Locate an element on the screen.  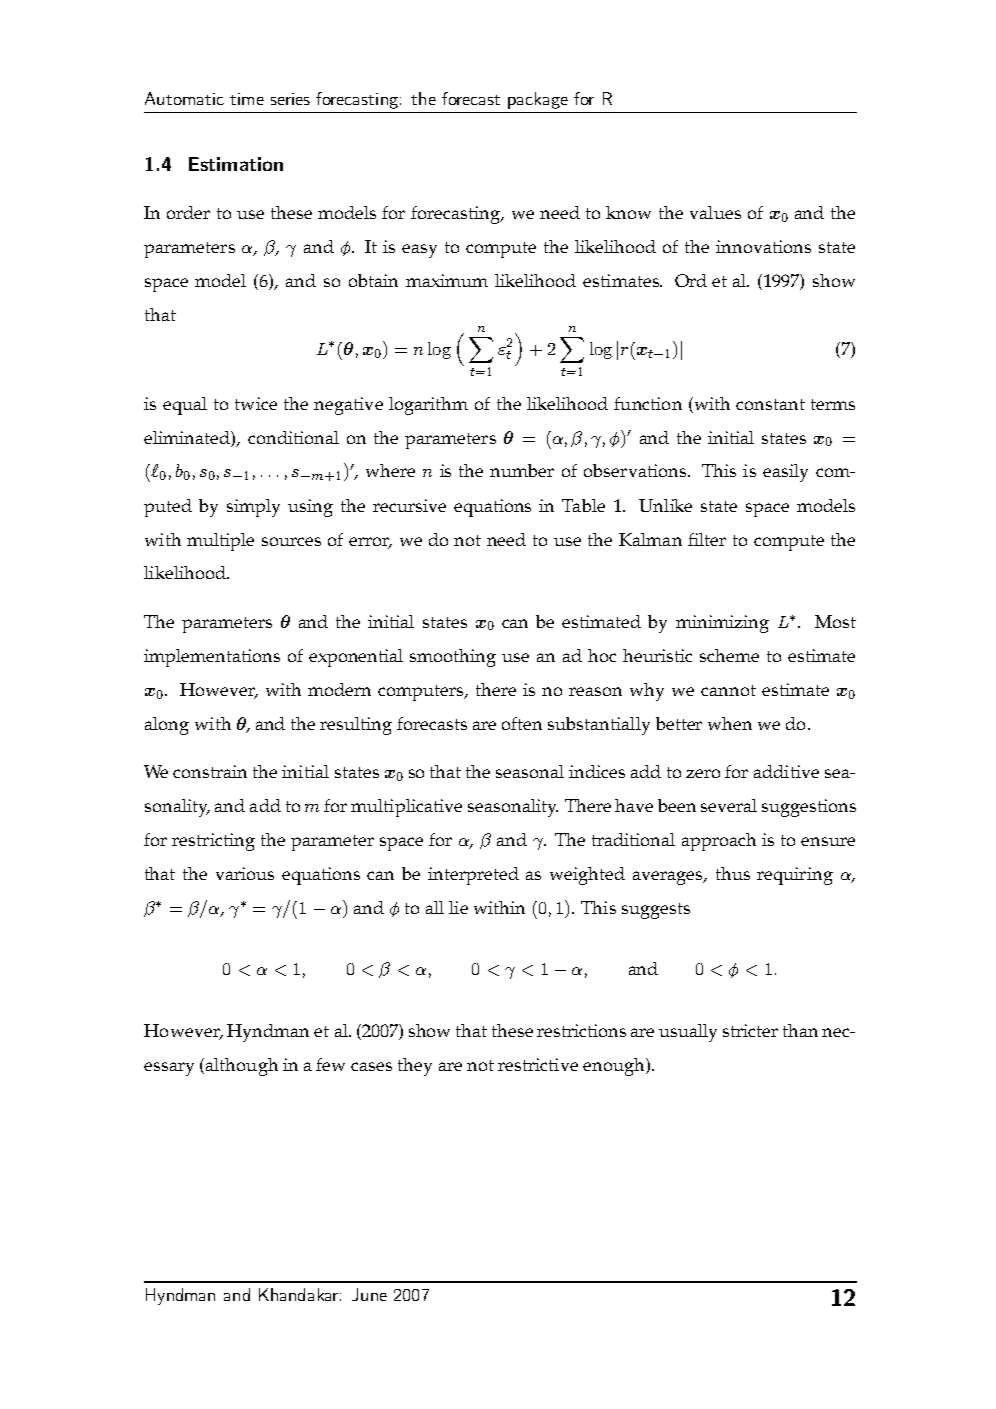
package is located at coordinates (538, 100).
